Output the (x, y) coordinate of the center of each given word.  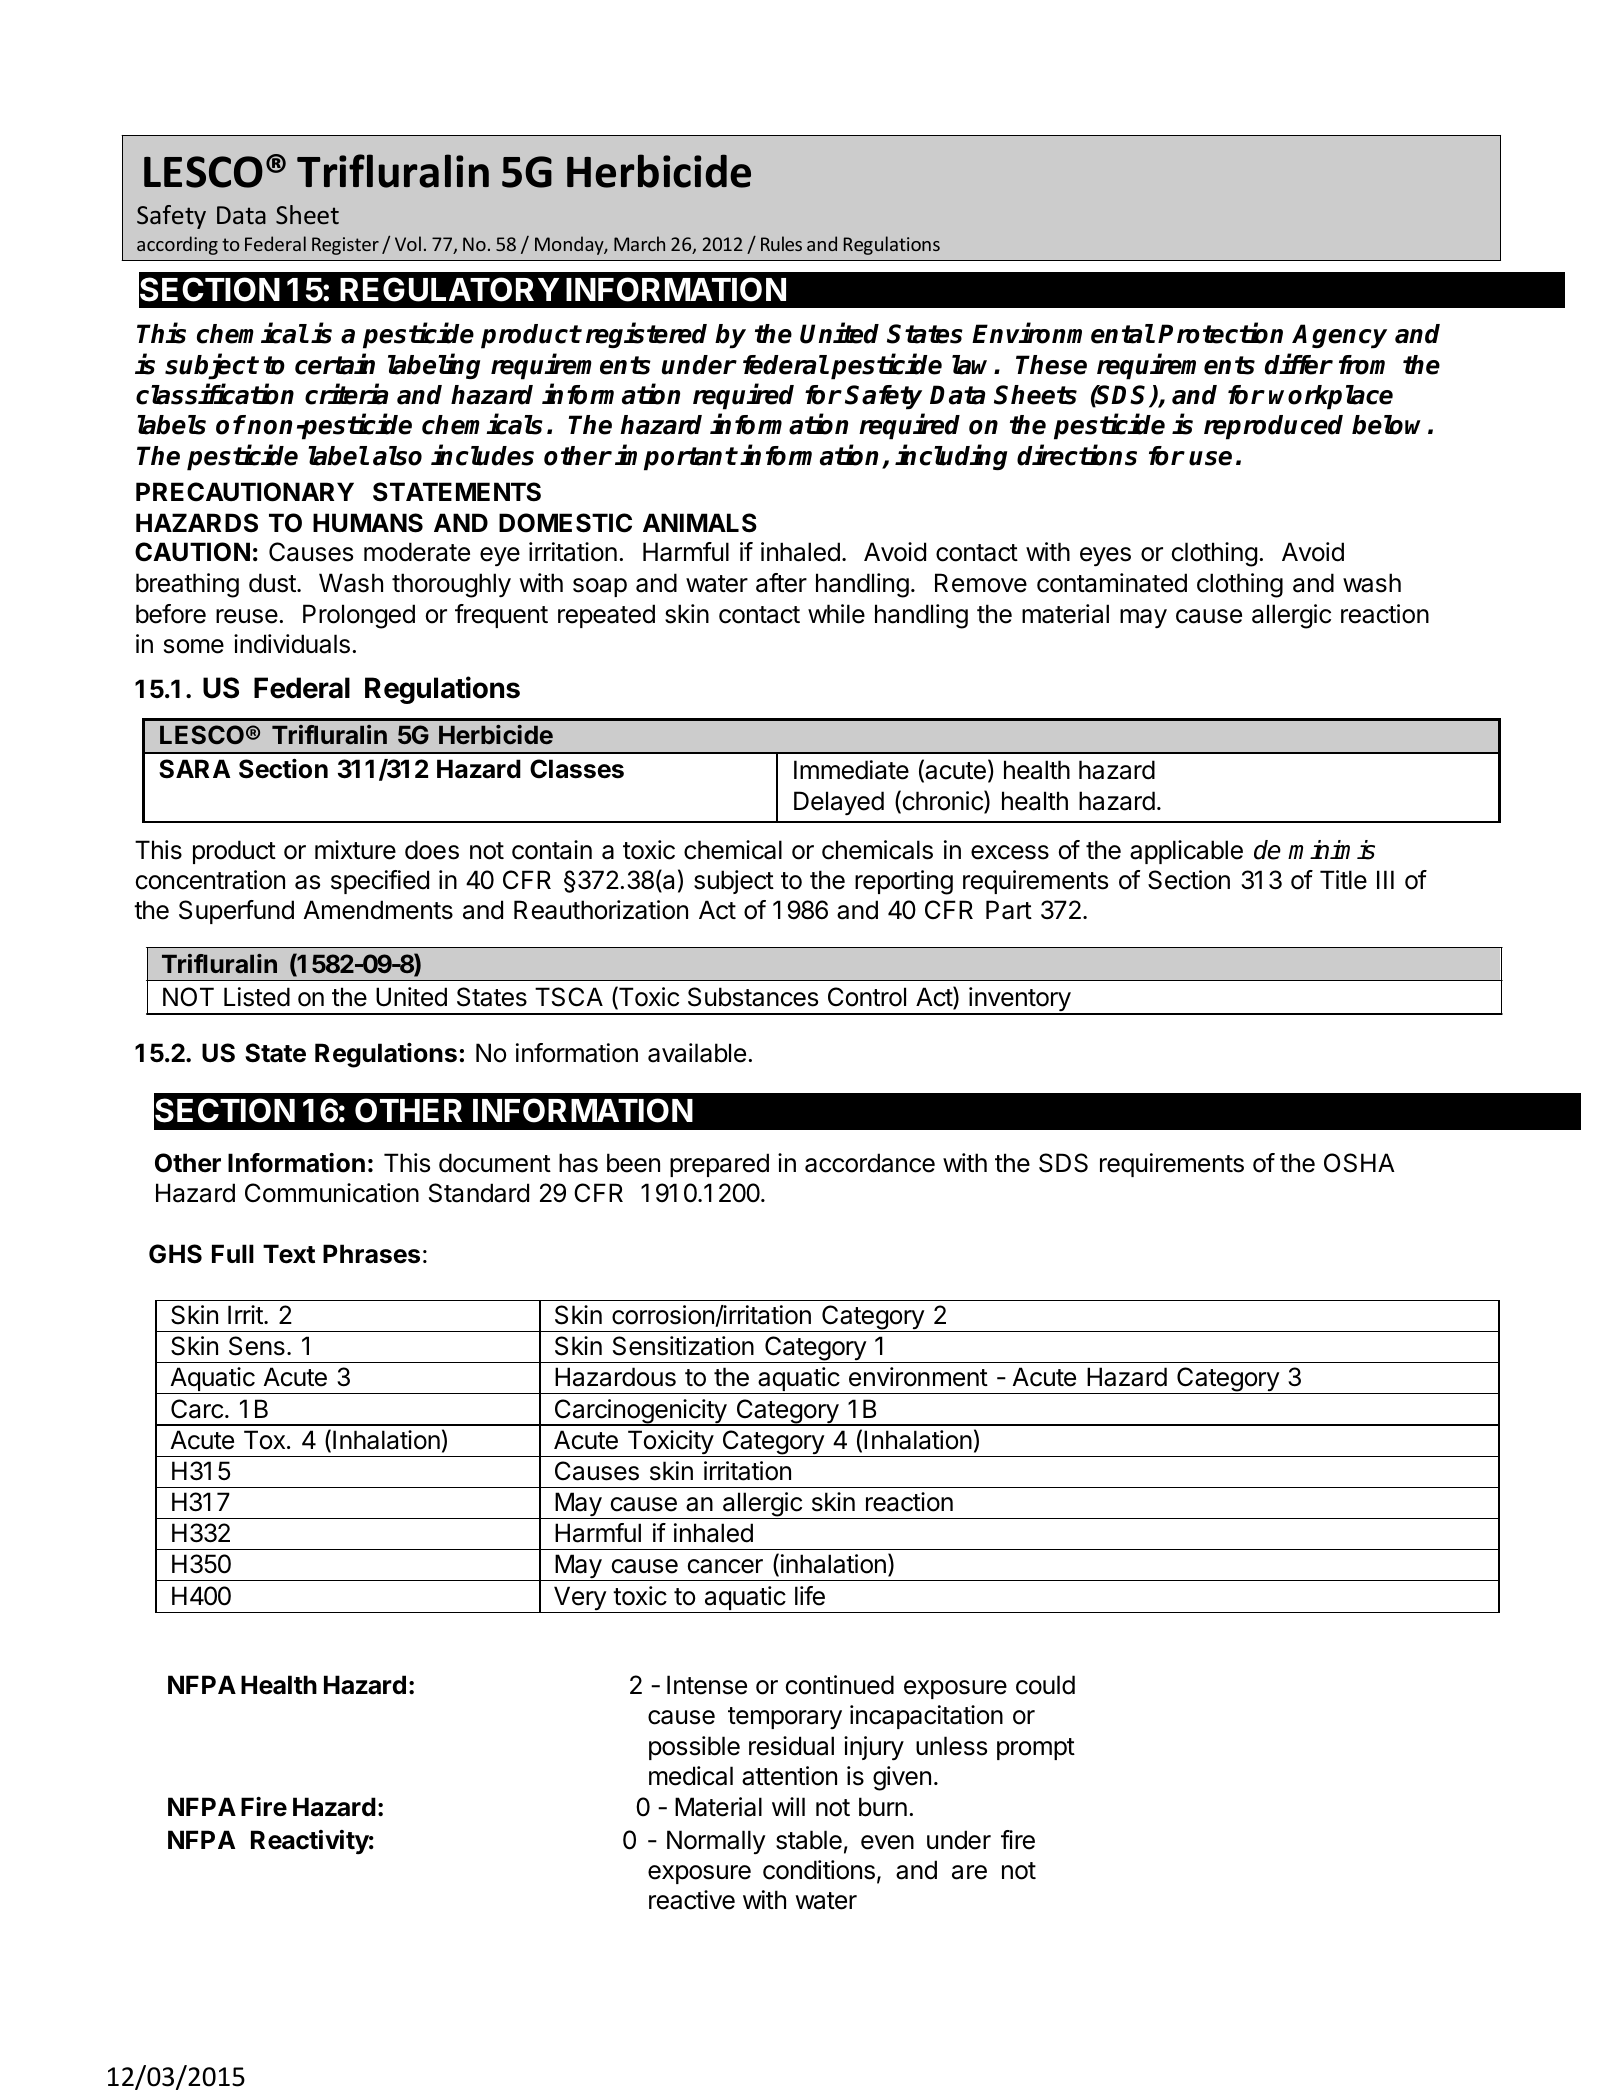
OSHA (1359, 1163)
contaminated (1112, 583)
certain (335, 364)
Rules (781, 243)
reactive (692, 1900)
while (836, 614)
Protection (1220, 333)
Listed (257, 997)
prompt (1036, 1749)
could (1045, 1685)
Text (289, 1254)
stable (809, 1840)
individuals (292, 644)
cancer (725, 1566)
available (697, 1053)
